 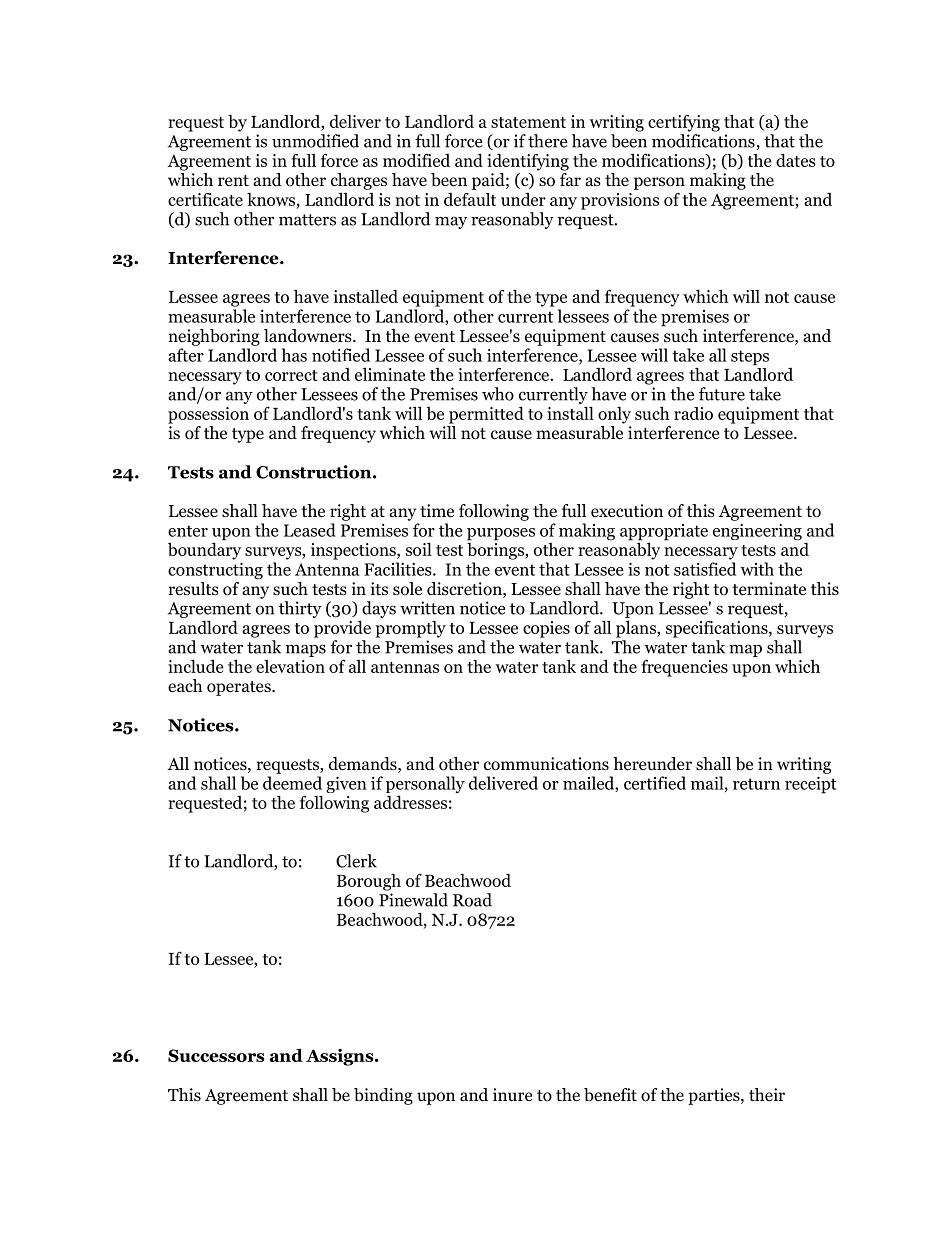 What do you see at coordinates (300, 609) in the document?
I see `thirty` at bounding box center [300, 609].
